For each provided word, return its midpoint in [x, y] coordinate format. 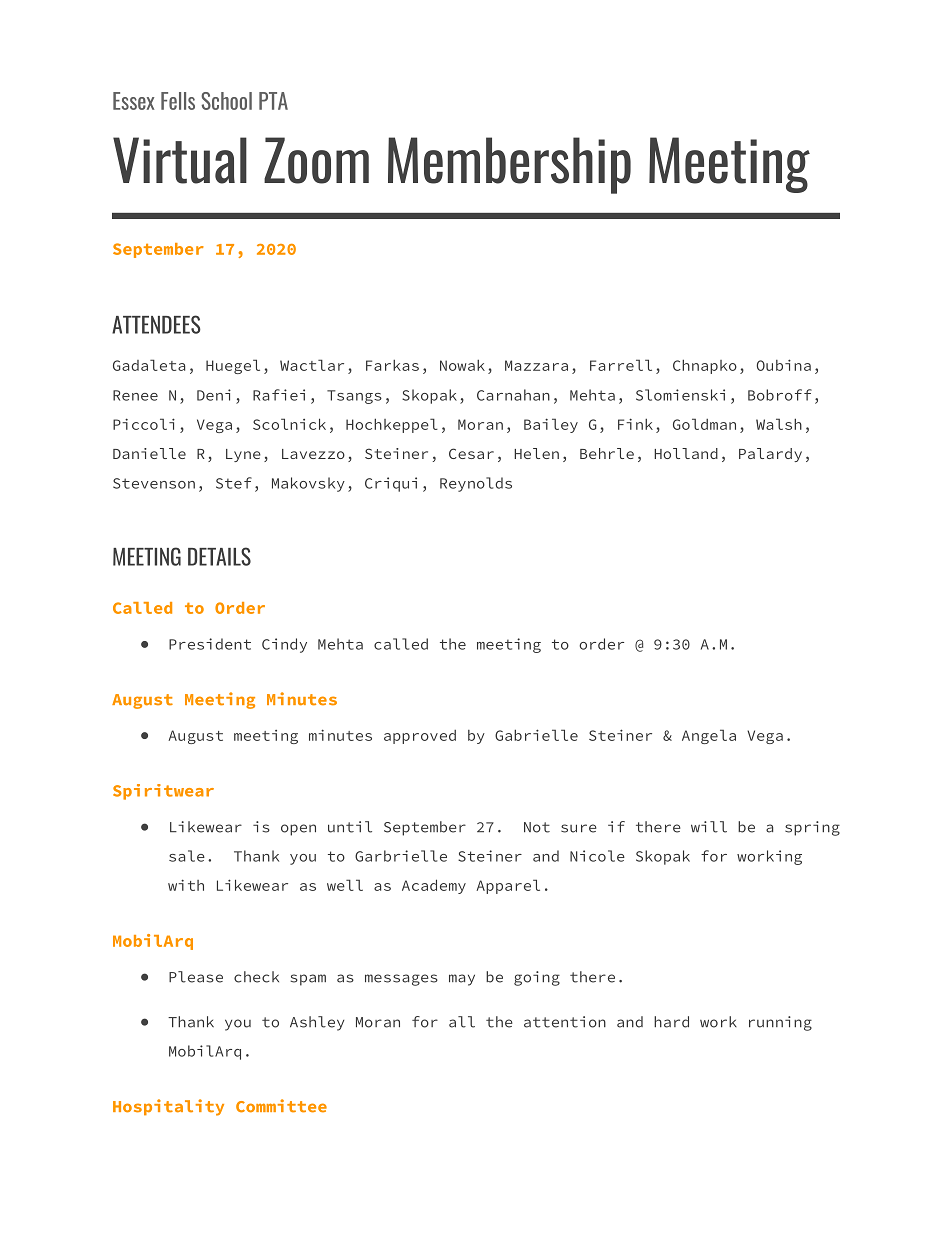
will [709, 827]
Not [537, 827]
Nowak [462, 365]
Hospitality [168, 1107]
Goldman [704, 424]
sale [187, 856]
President [210, 644]
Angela [709, 736]
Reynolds [476, 484]
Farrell [621, 365]
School [226, 101]
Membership [509, 165]
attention [565, 1022]
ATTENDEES [156, 324]
